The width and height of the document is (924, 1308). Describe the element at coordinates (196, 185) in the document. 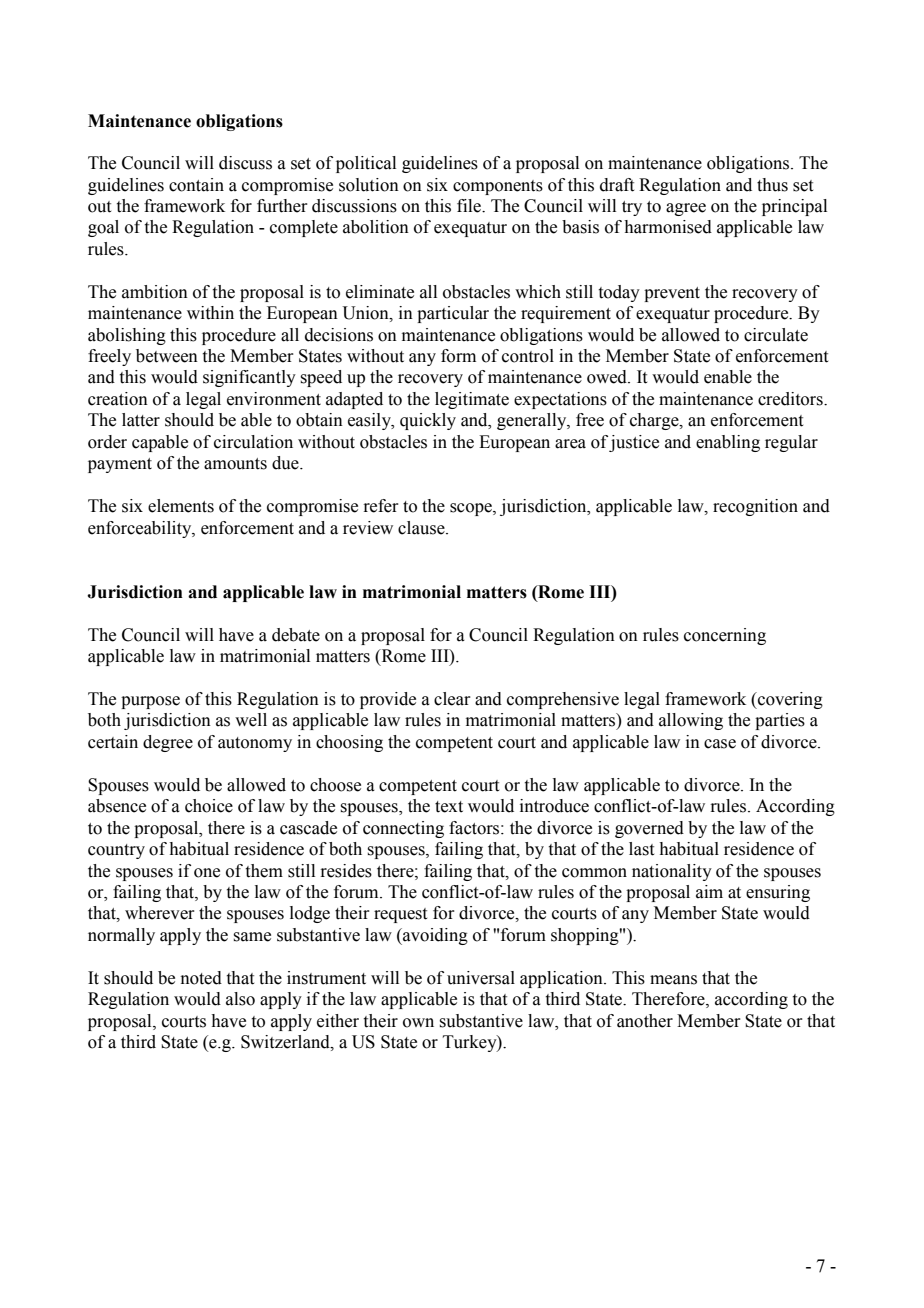

I see `contain` at that location.
